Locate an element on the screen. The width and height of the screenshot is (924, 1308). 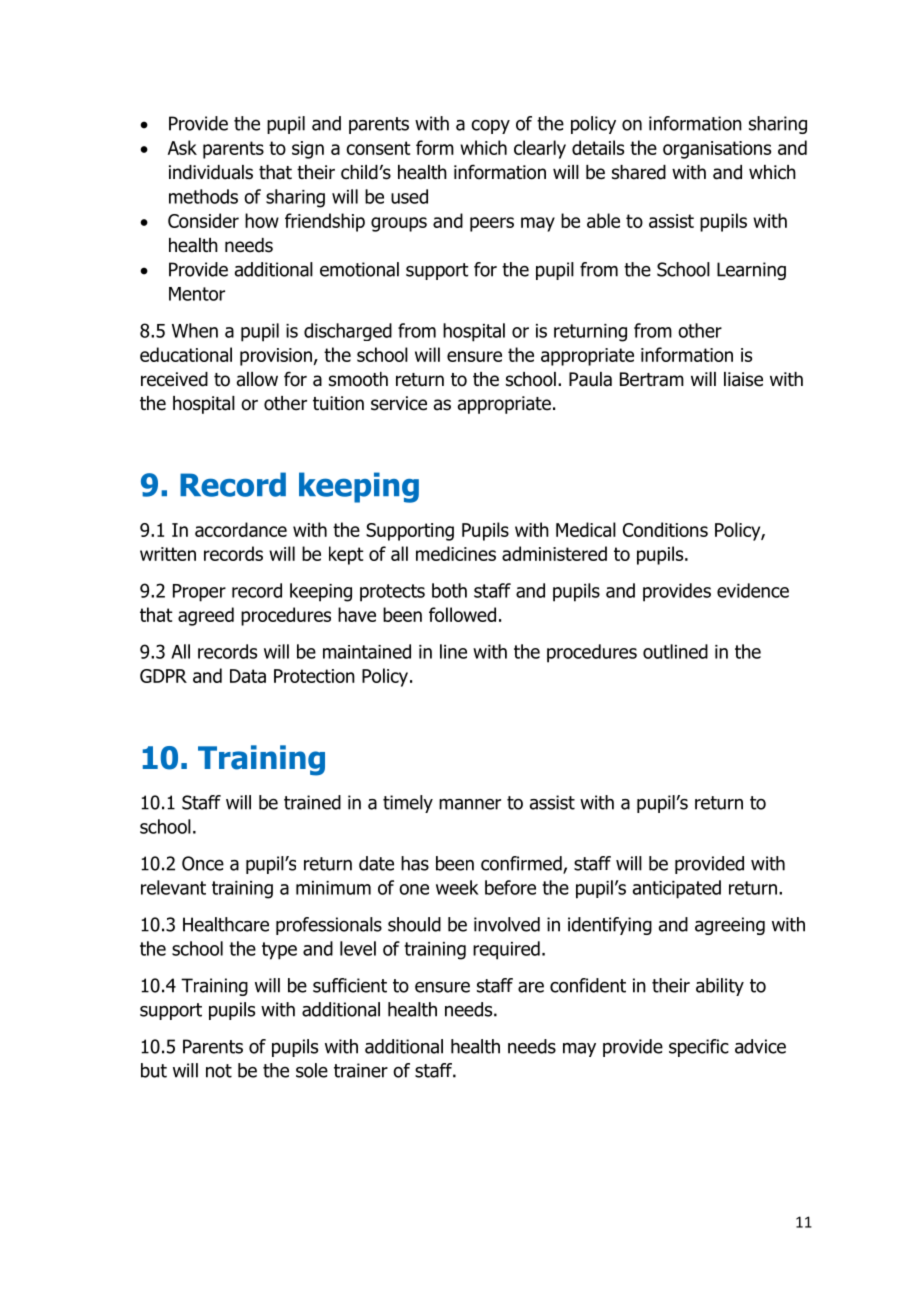
organisations is located at coordinates (717, 150).
